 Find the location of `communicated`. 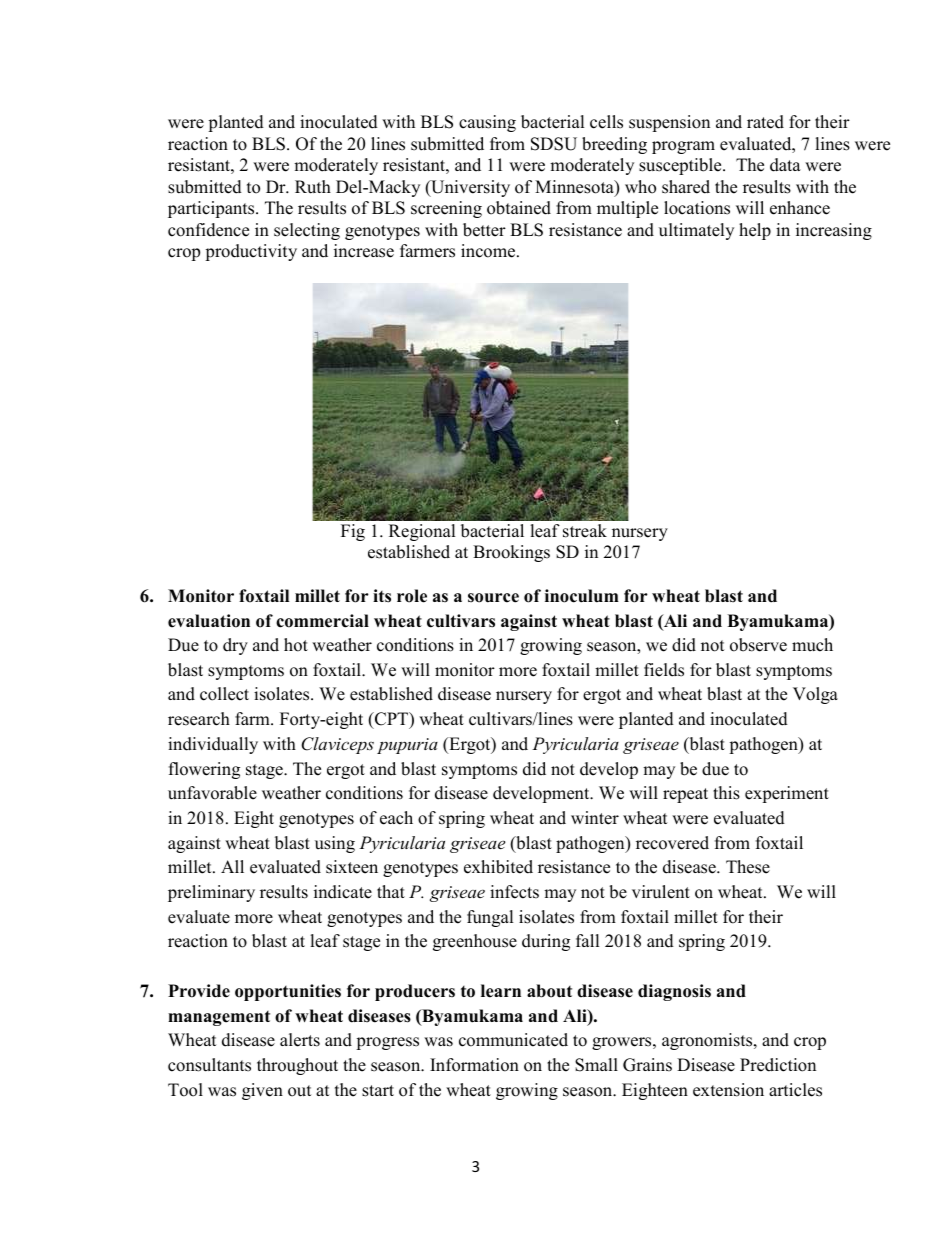

communicated is located at coordinates (513, 1040).
